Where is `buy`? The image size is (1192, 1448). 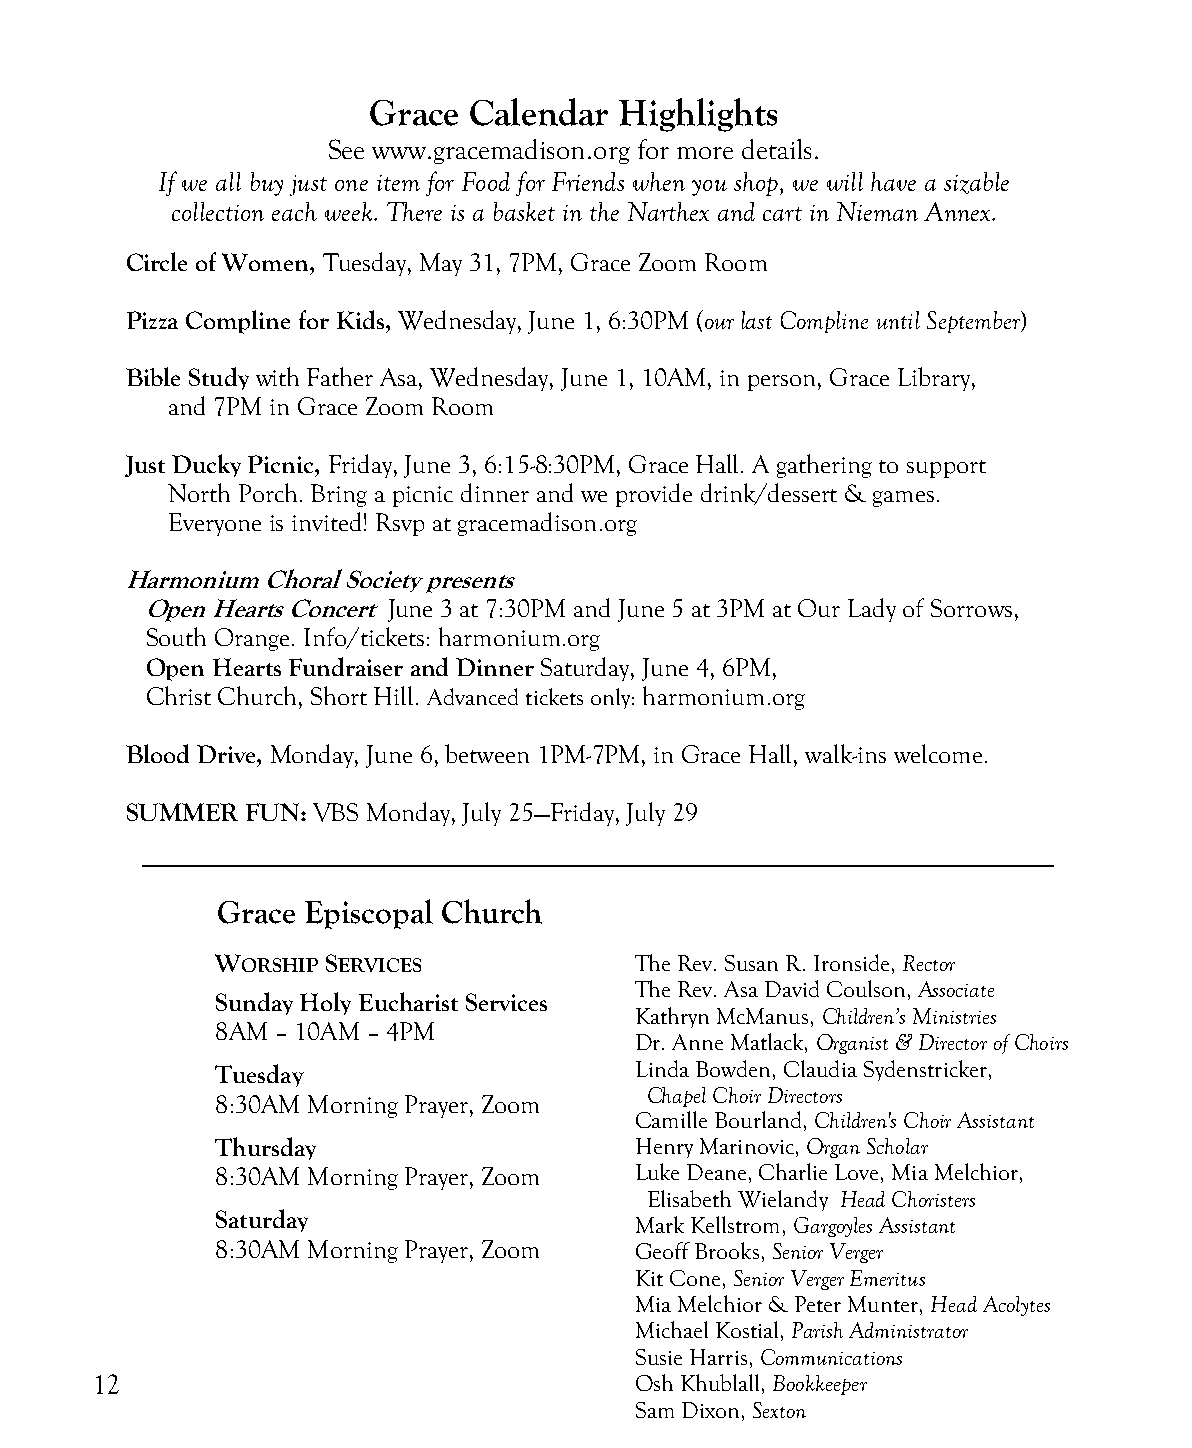
buy is located at coordinates (267, 184).
